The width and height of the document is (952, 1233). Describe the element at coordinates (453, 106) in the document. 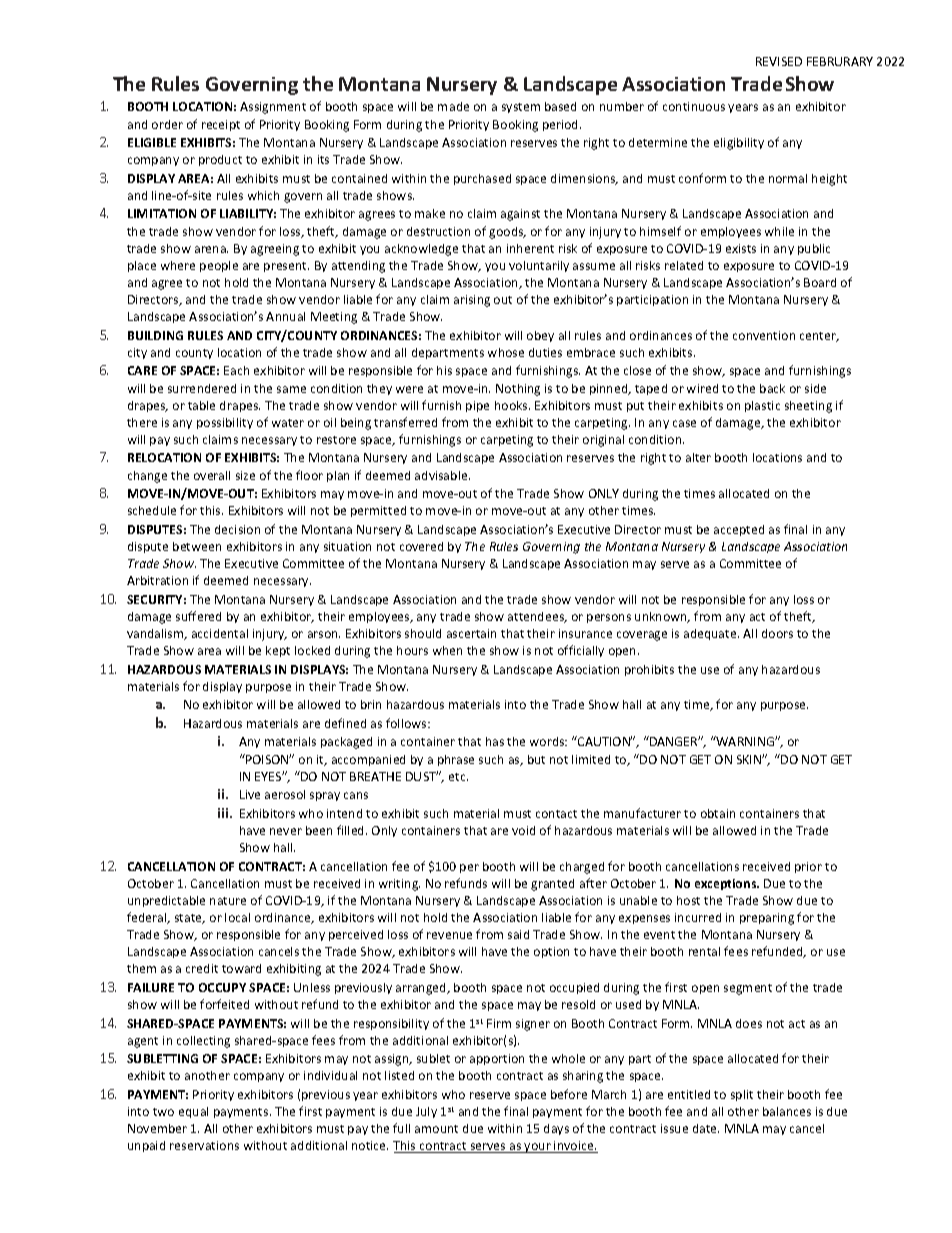

I see `made` at that location.
